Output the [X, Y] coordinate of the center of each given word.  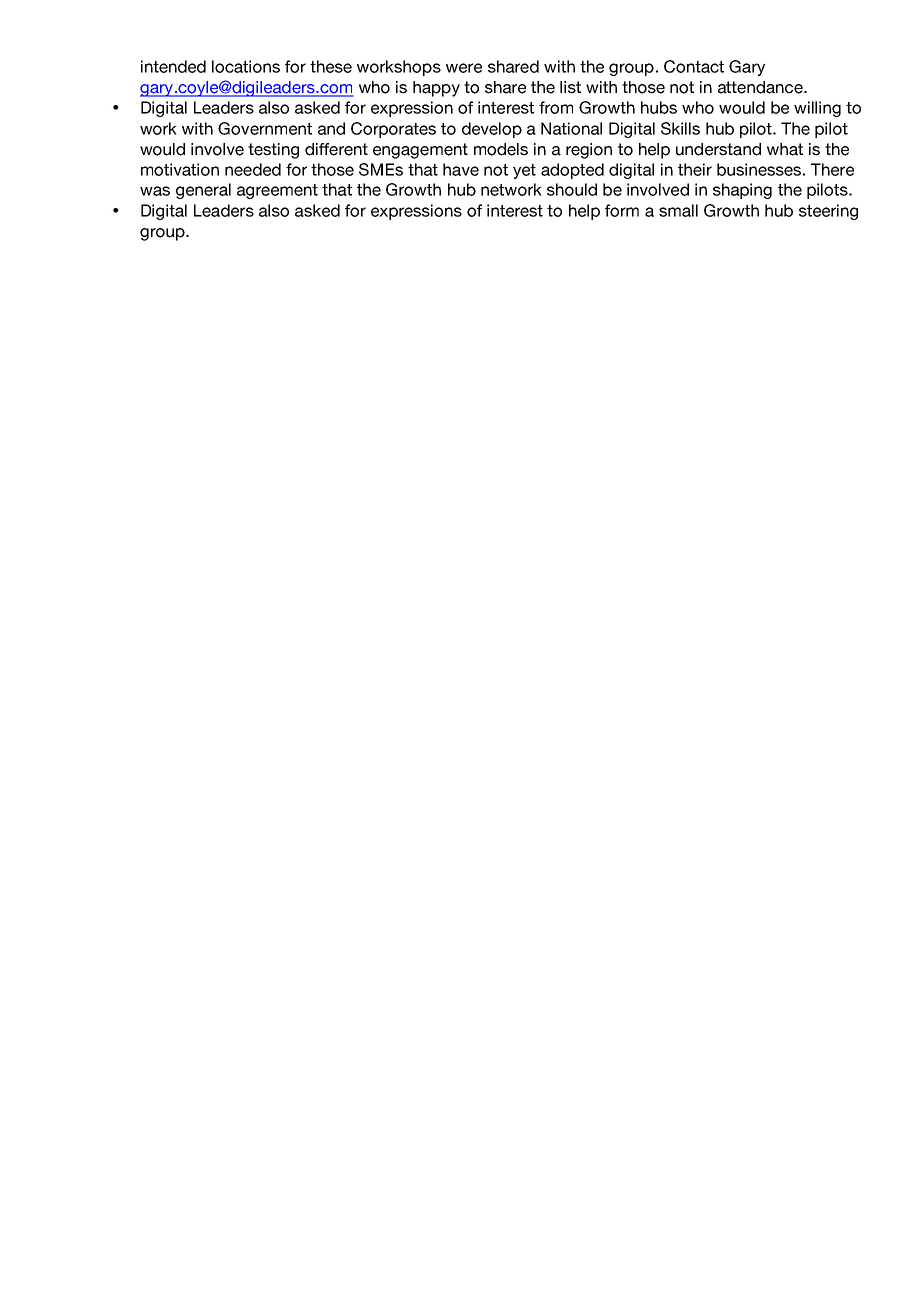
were [464, 68]
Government [265, 128]
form [622, 210]
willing [817, 109]
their [695, 169]
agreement [277, 191]
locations [246, 66]
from [556, 107]
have [461, 169]
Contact [694, 66]
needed [253, 169]
